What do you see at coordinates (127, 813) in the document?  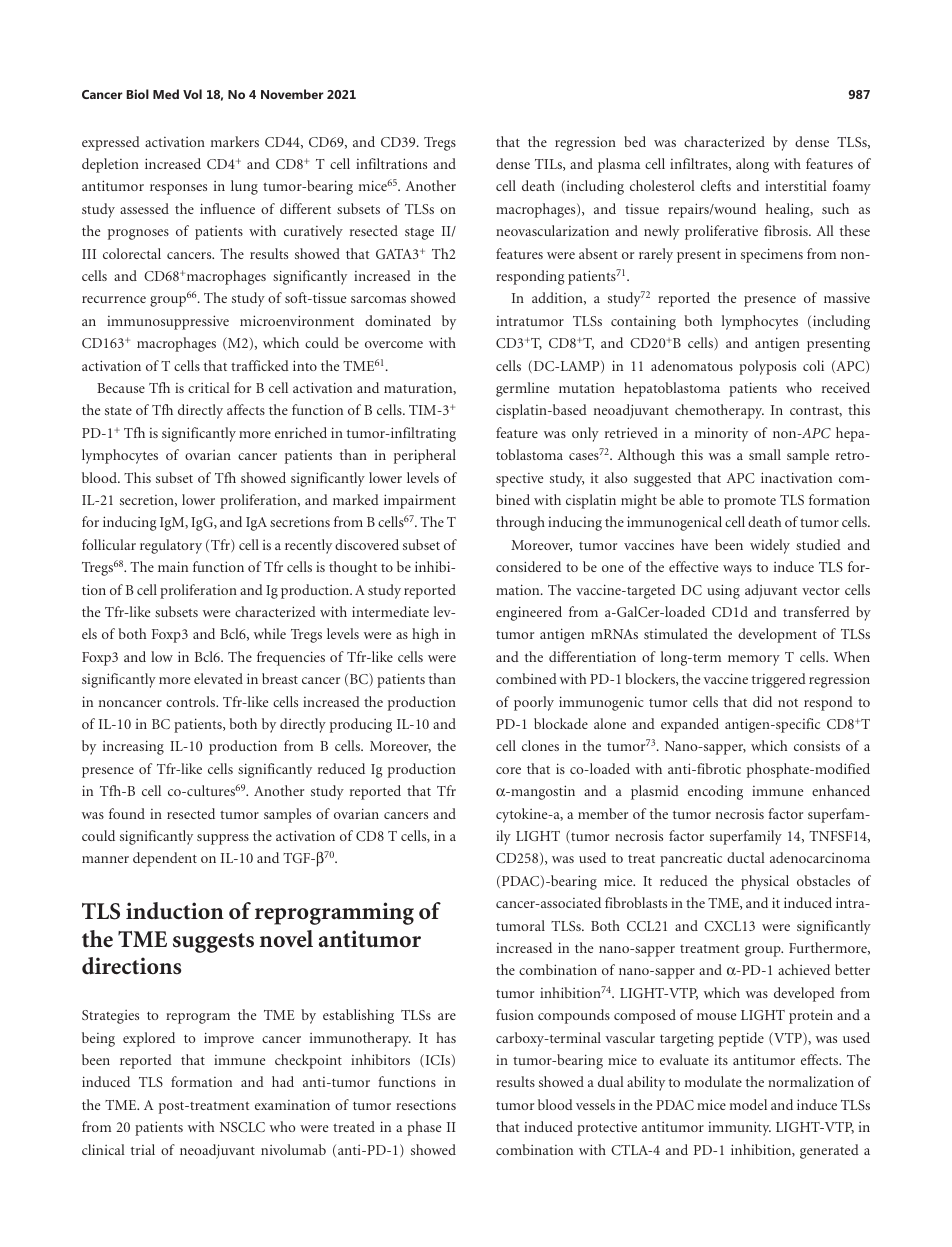 I see `found` at bounding box center [127, 813].
